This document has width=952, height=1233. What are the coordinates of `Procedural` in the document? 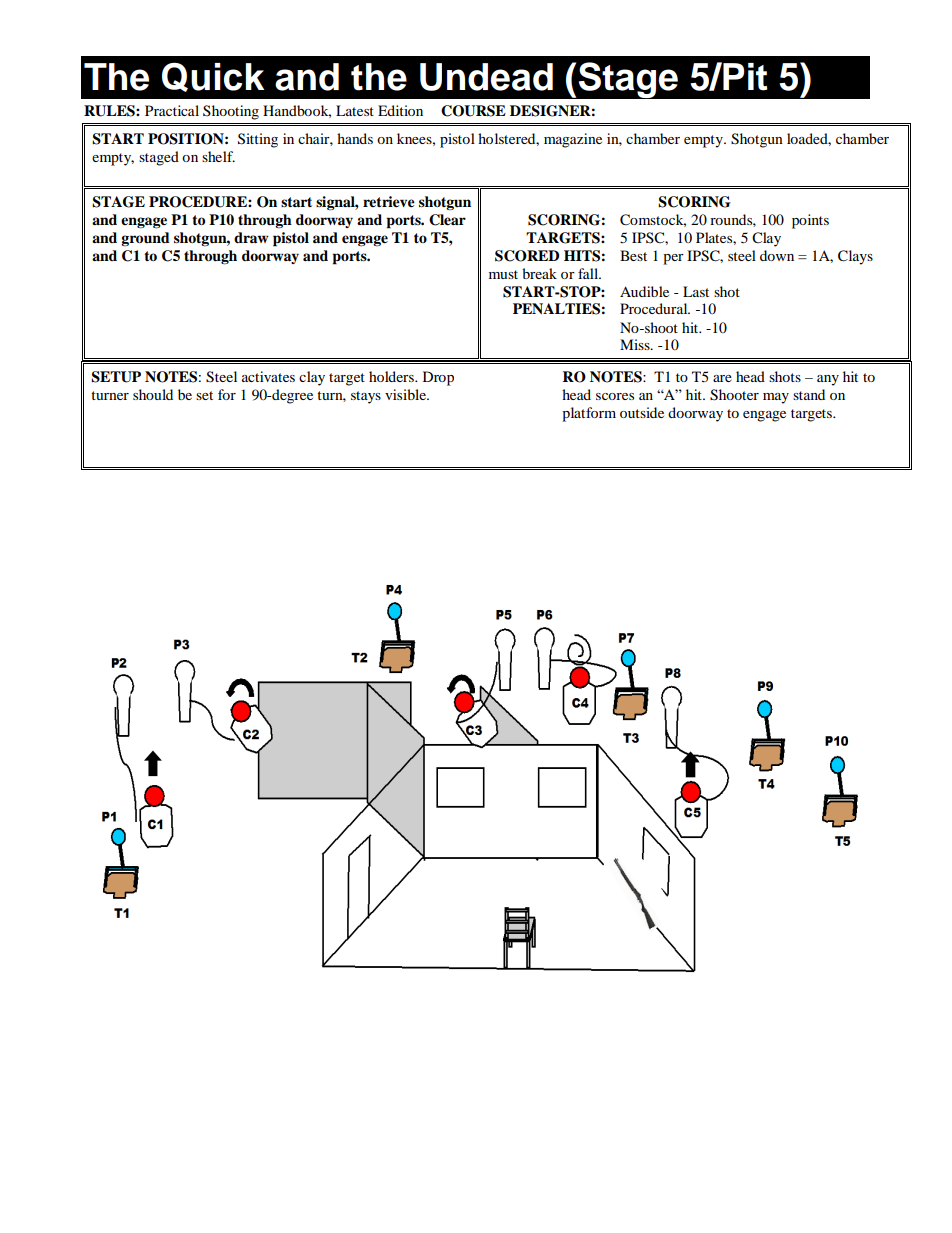 It's located at (655, 308).
